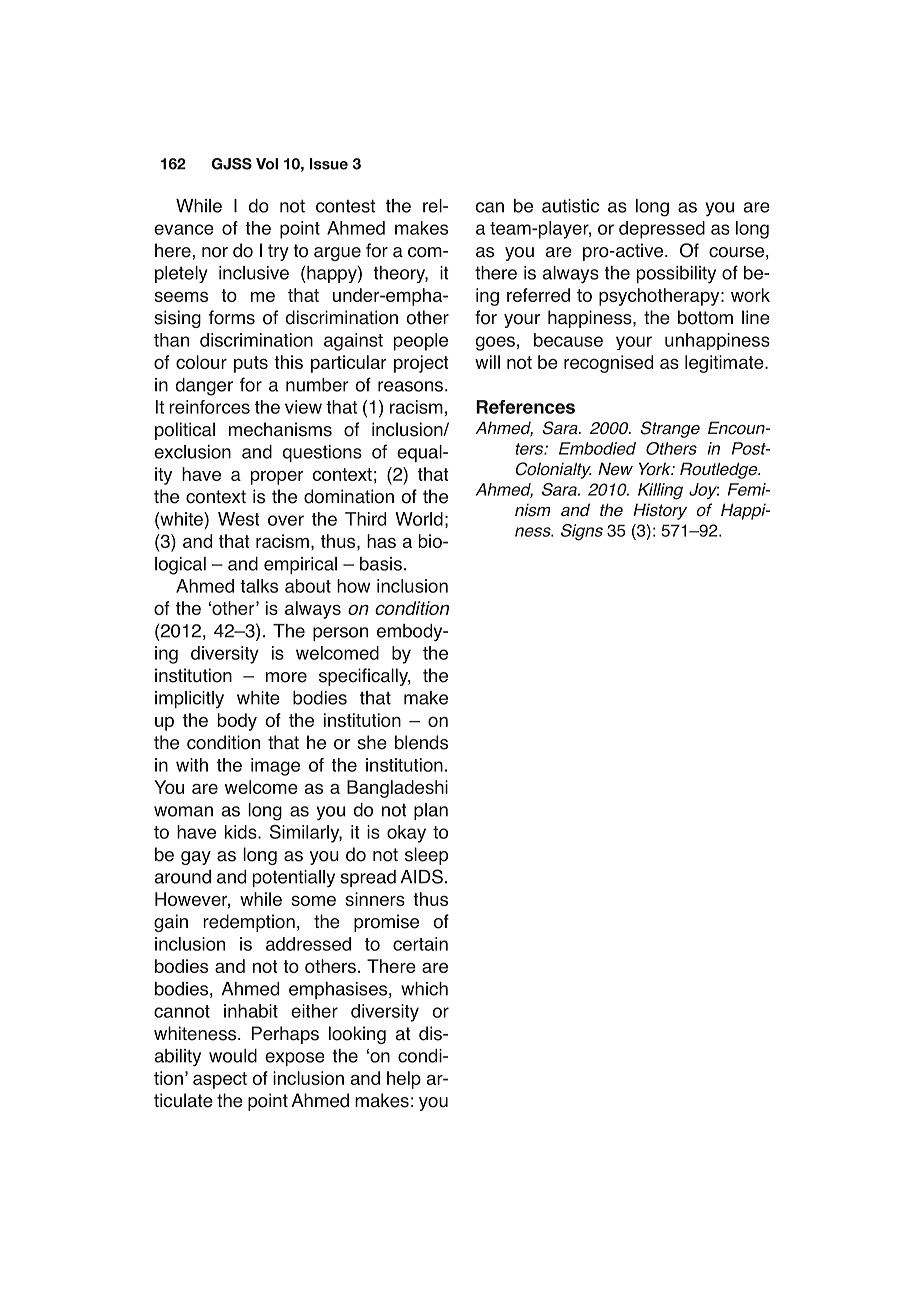  I want to click on help, so click(404, 1080).
